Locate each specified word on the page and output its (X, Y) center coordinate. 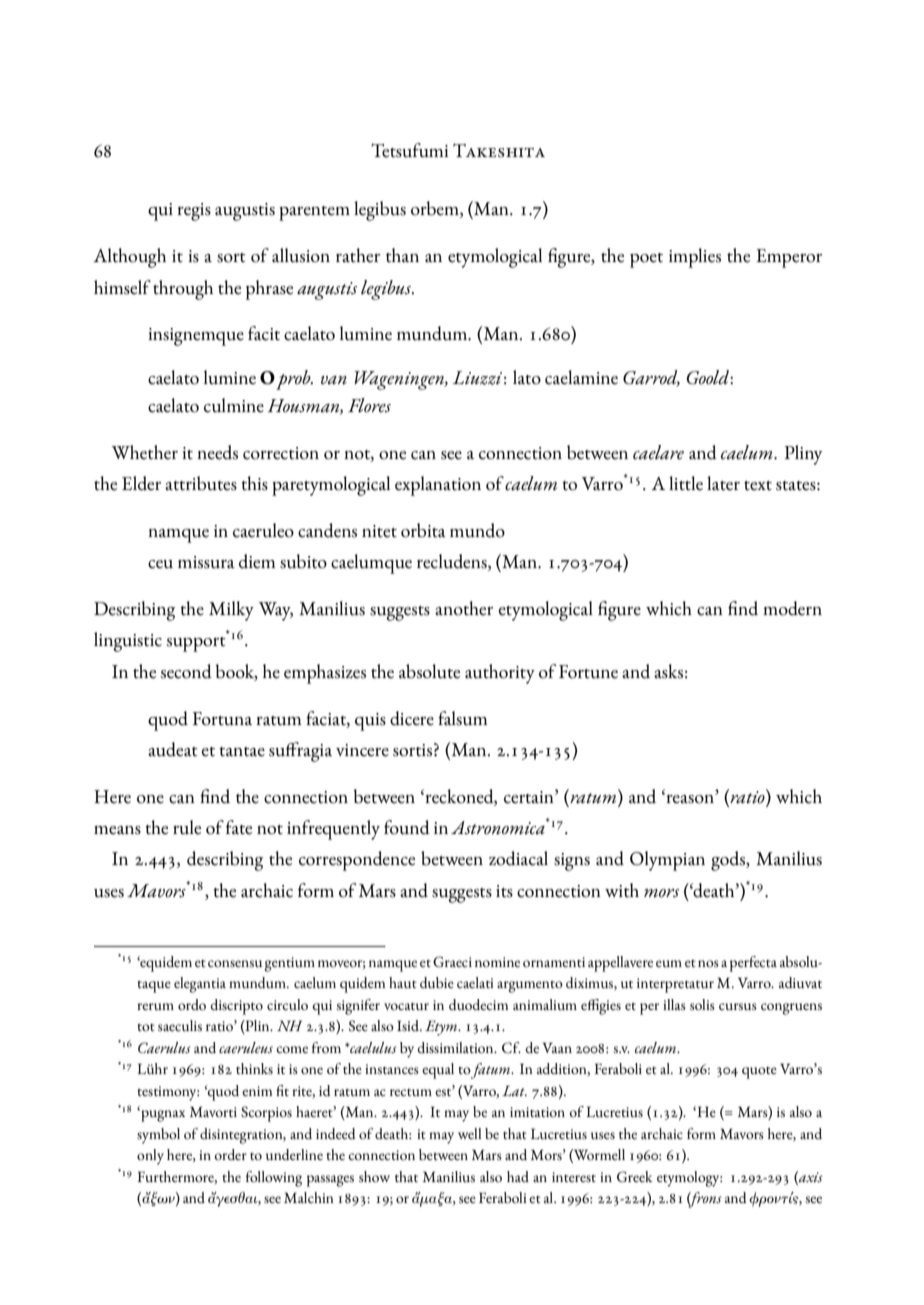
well (469, 1133)
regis (194, 212)
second (186, 671)
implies (695, 258)
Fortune (588, 672)
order (230, 1154)
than (402, 255)
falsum (462, 718)
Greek (634, 1177)
